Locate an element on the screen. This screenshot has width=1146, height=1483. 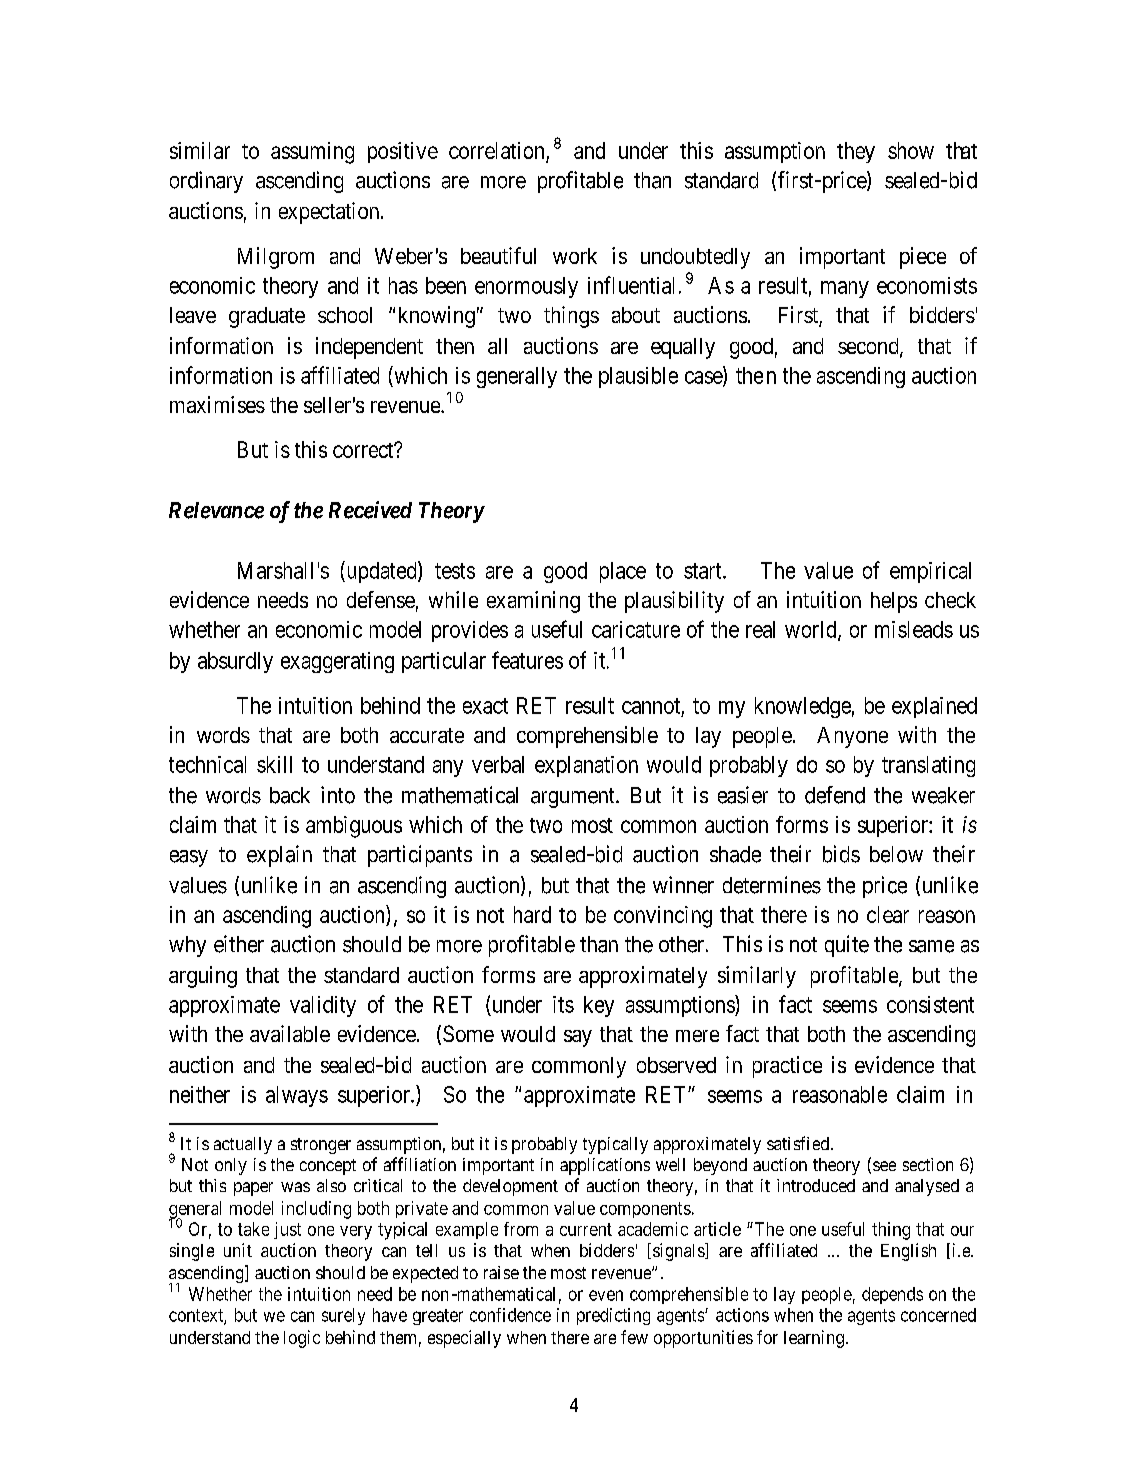
logic is located at coordinates (302, 1339).
